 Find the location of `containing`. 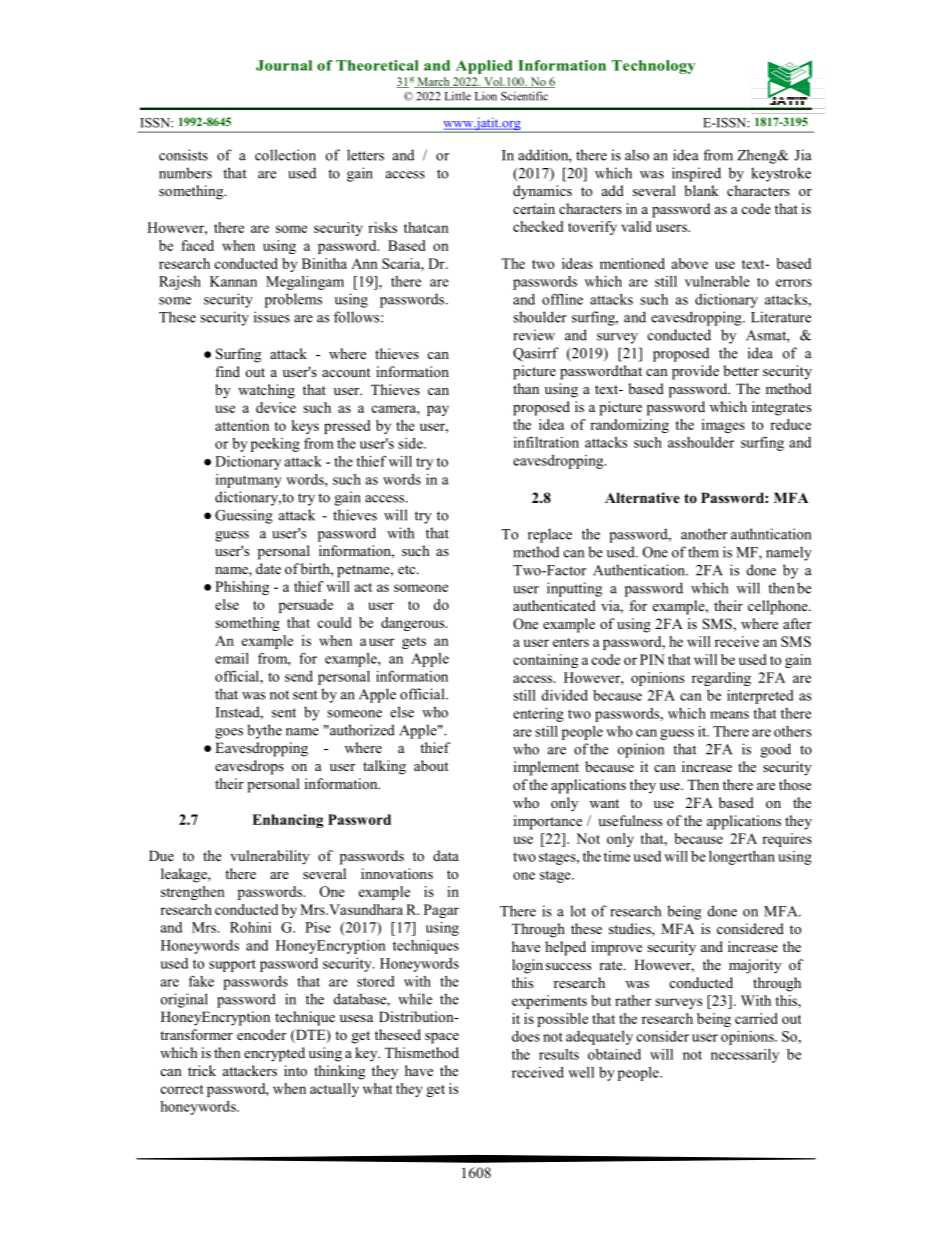

containing is located at coordinates (545, 661).
